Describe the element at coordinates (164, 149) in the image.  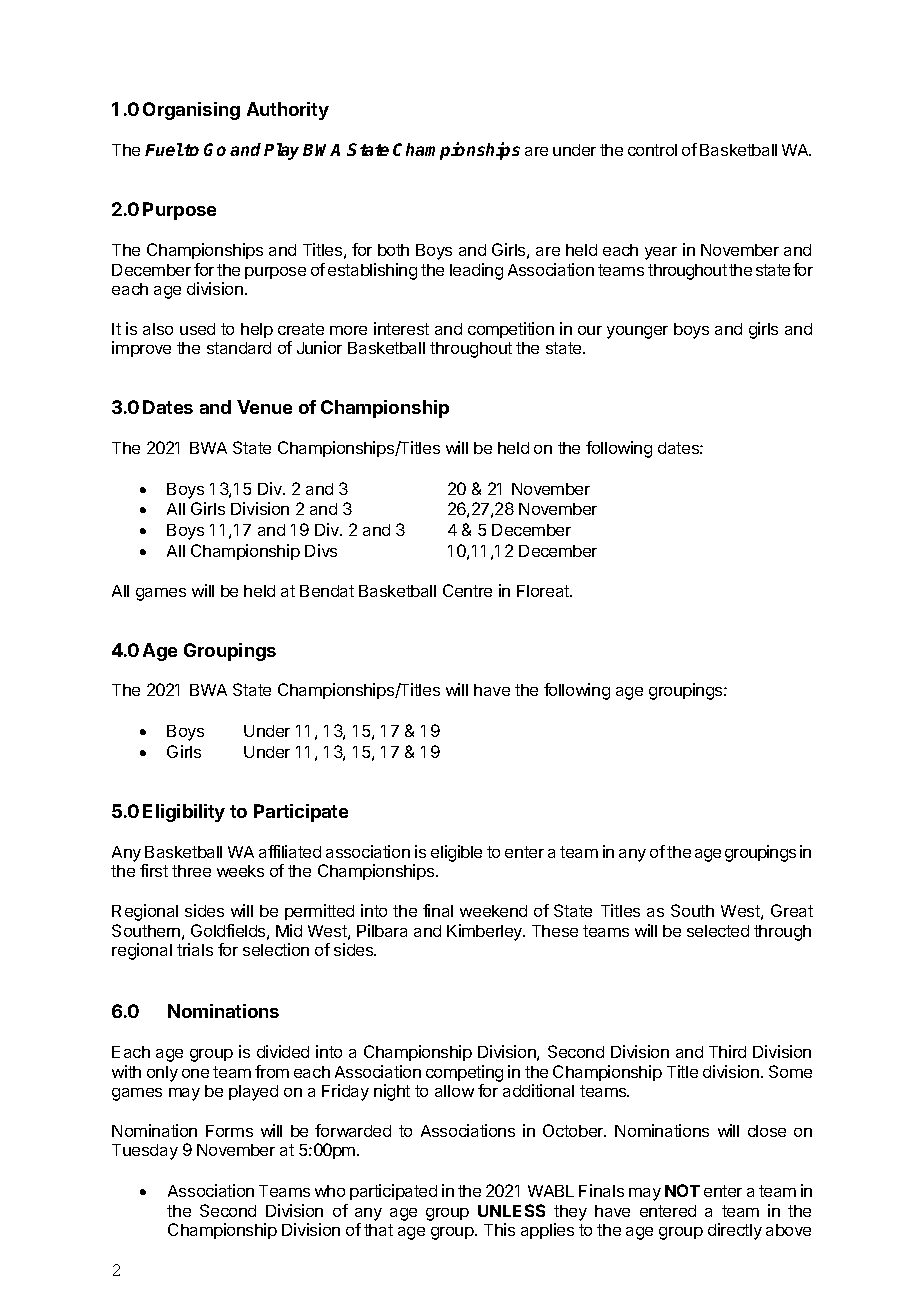
I see `Fuel` at that location.
